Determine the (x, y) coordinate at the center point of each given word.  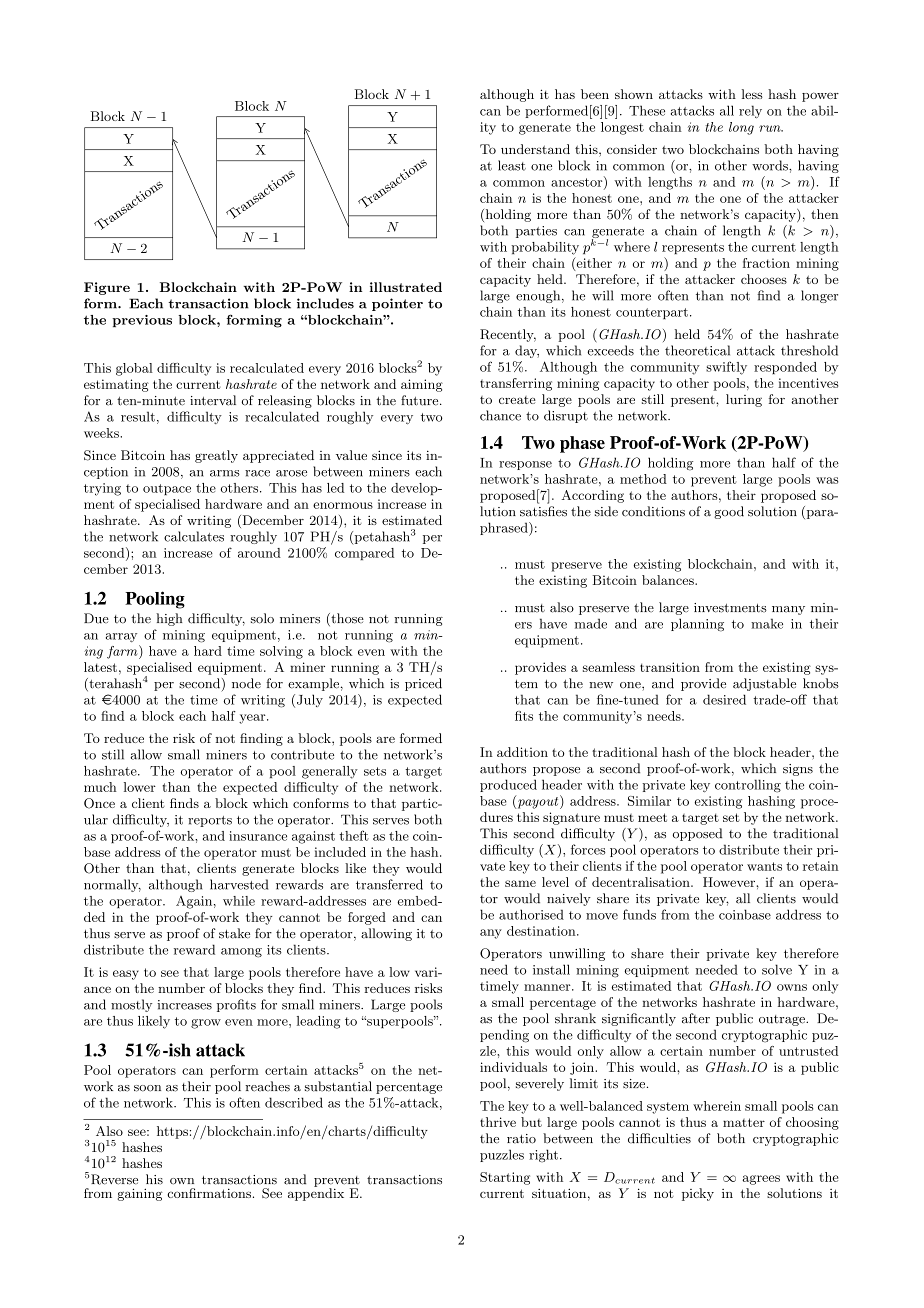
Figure (107, 288)
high (169, 619)
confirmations (209, 1193)
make (767, 623)
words (771, 165)
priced (423, 684)
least (512, 165)
